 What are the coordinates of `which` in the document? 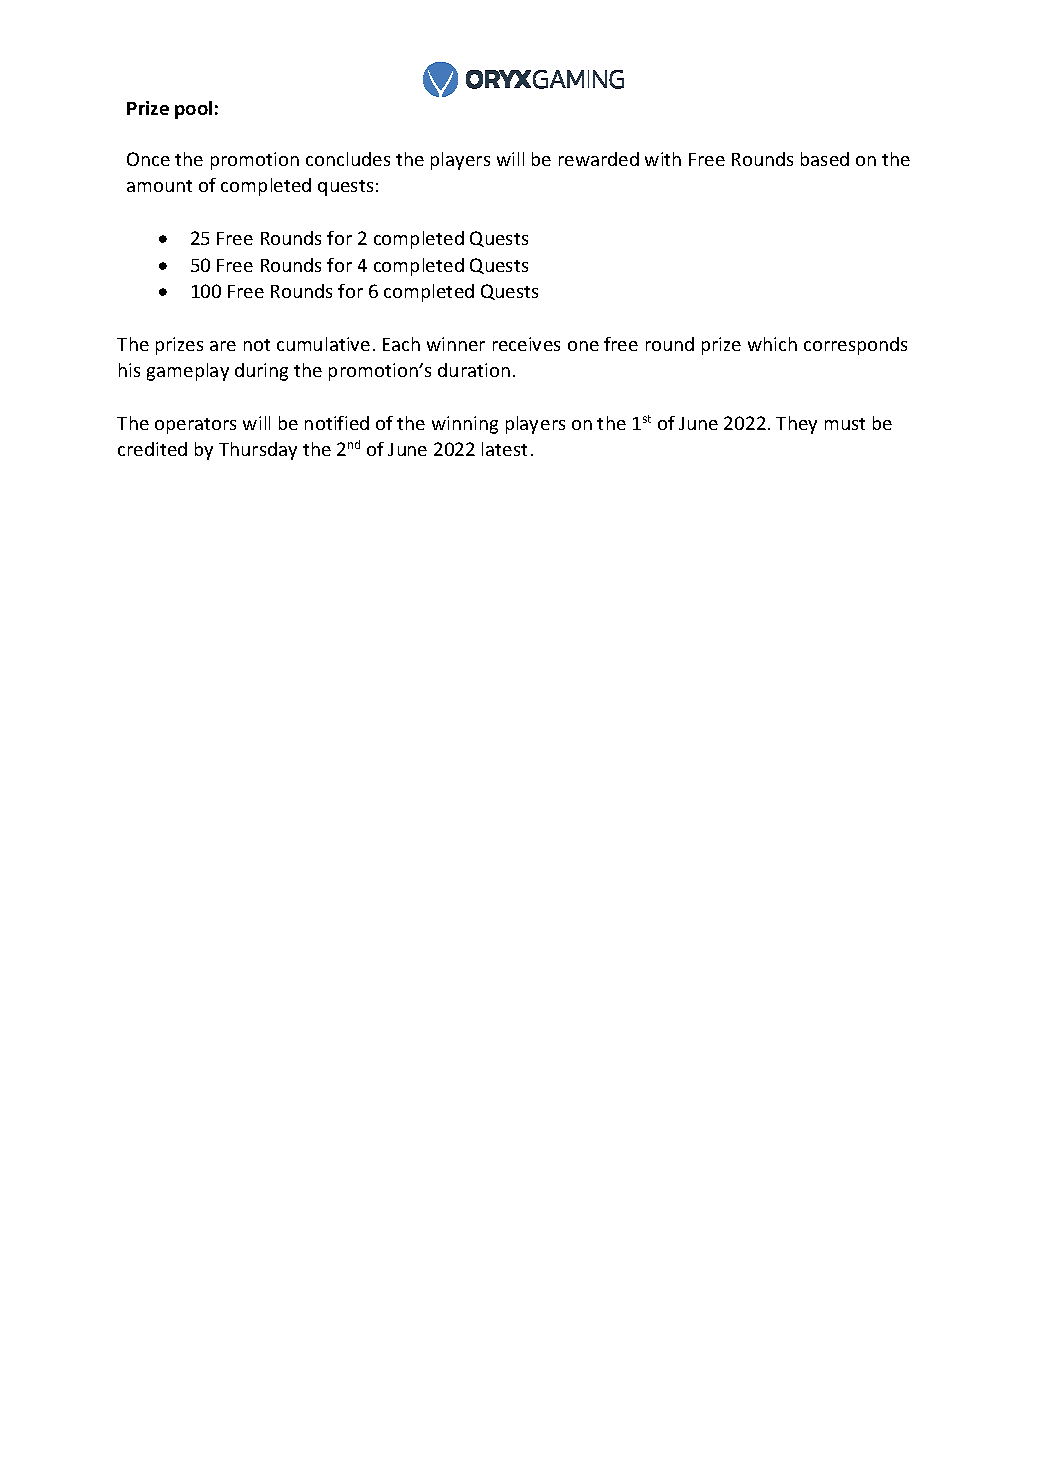 It's located at (772, 344).
